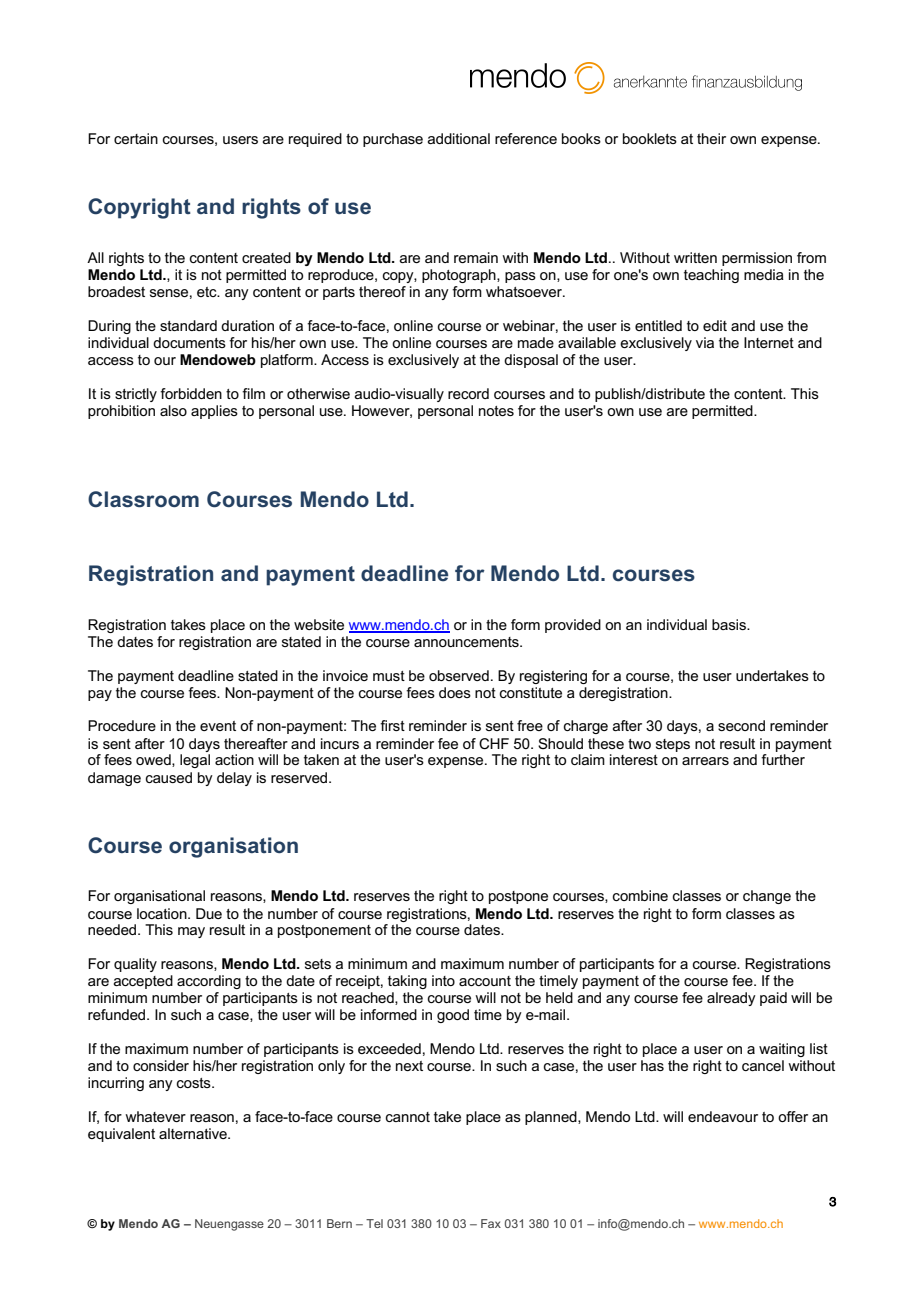  Describe the element at coordinates (491, 1223) in the document. I see `Fax` at that location.
